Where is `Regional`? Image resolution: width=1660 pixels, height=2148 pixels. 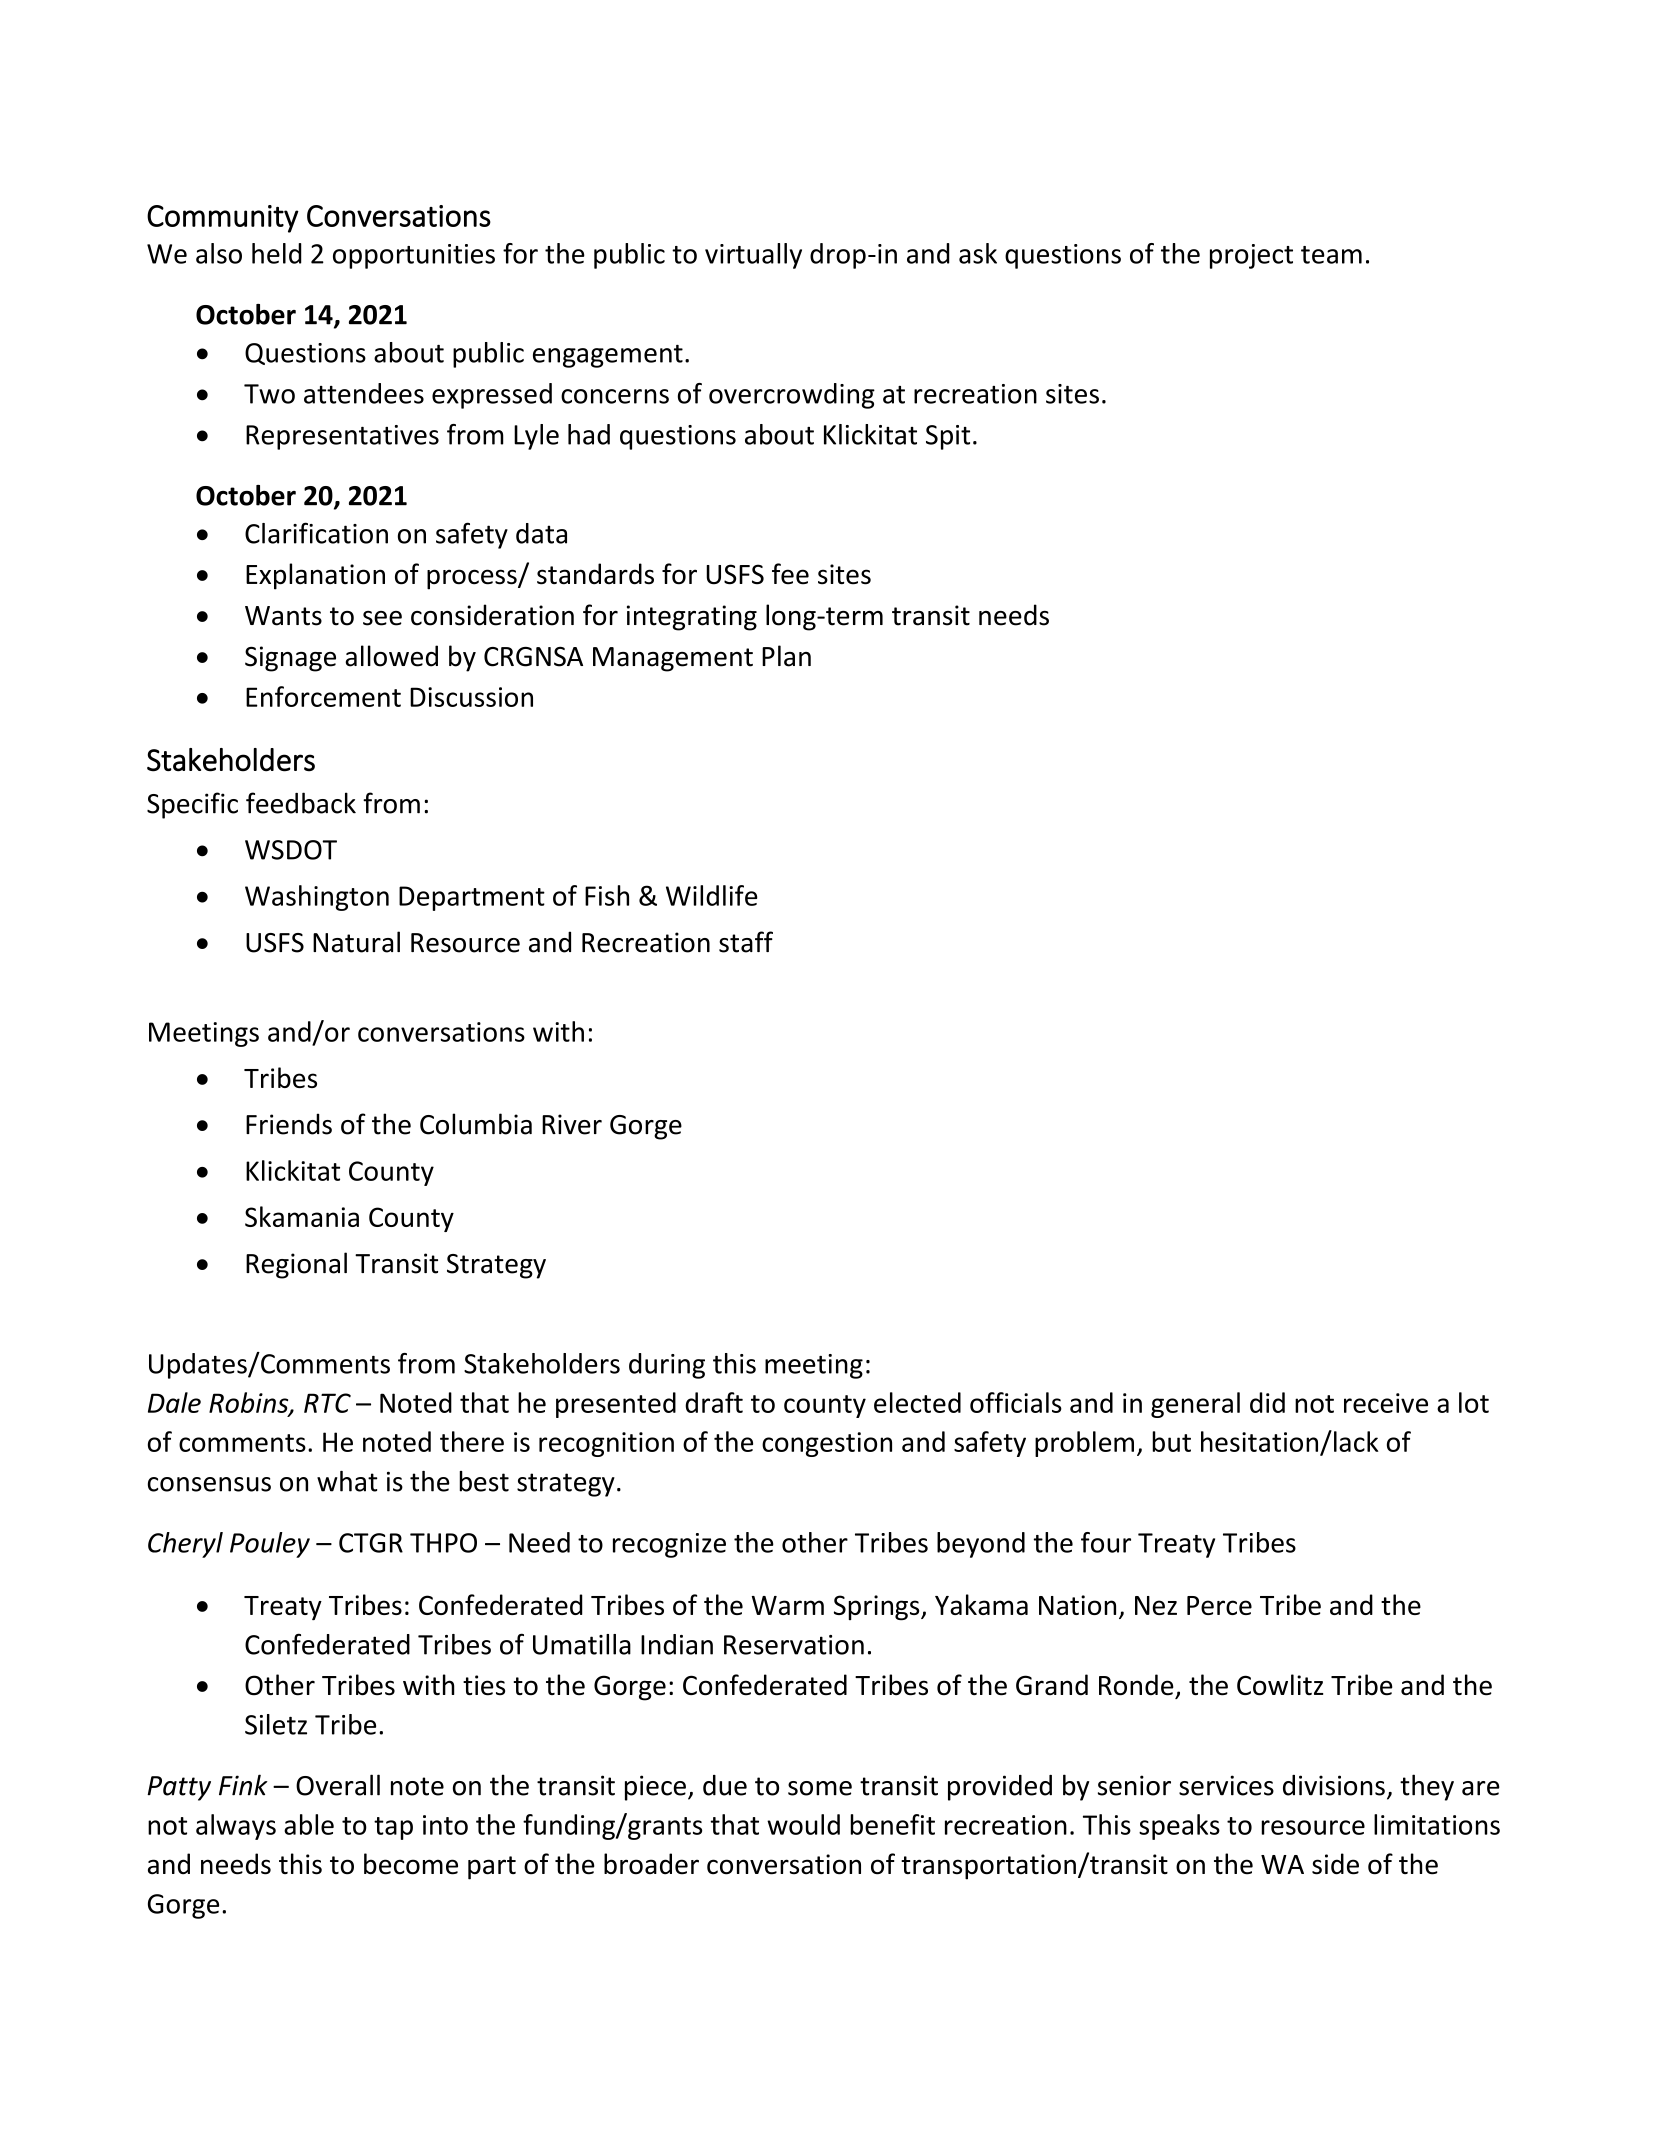
Regional is located at coordinates (296, 1265).
